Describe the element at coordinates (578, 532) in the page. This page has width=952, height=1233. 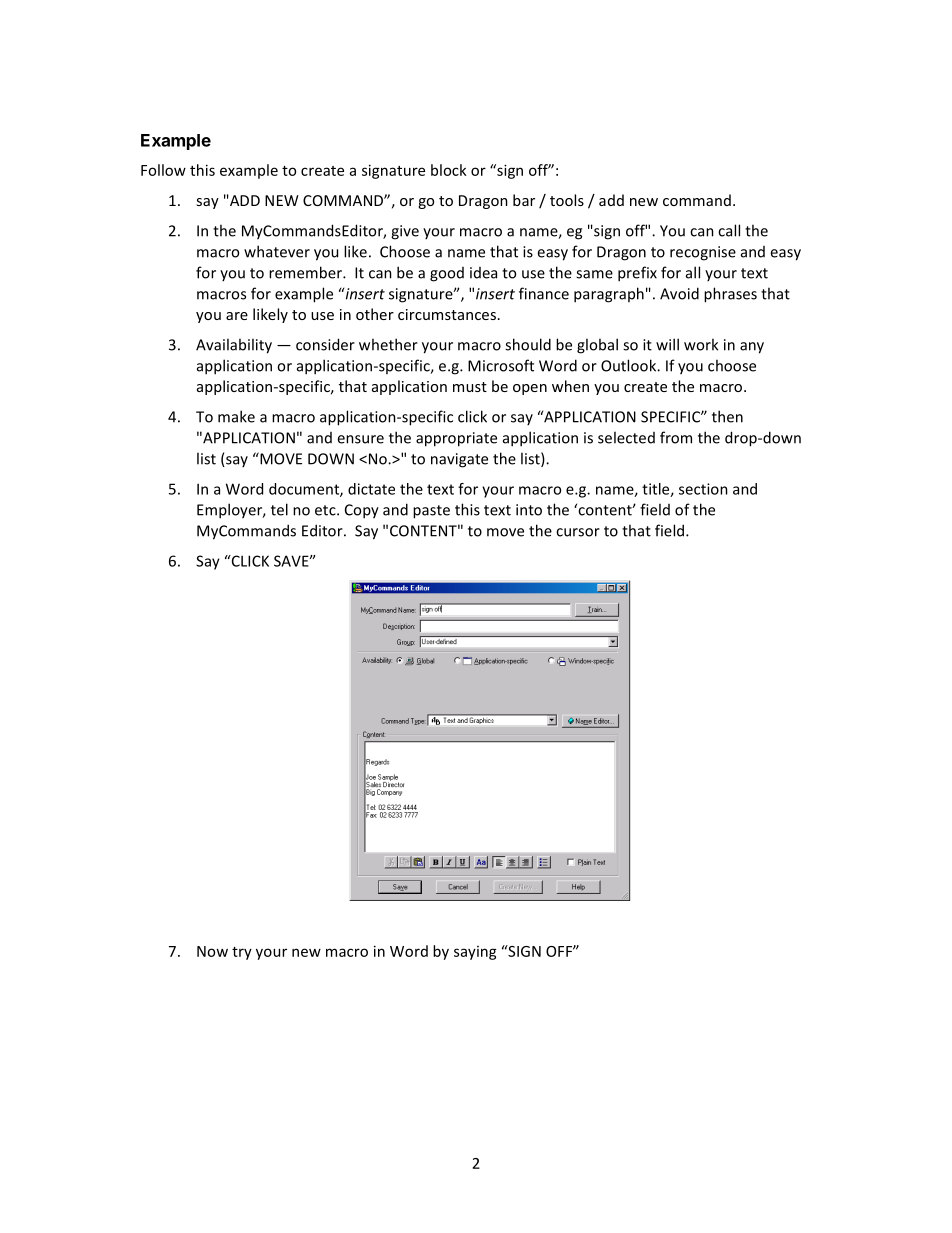
I see `cursor` at that location.
